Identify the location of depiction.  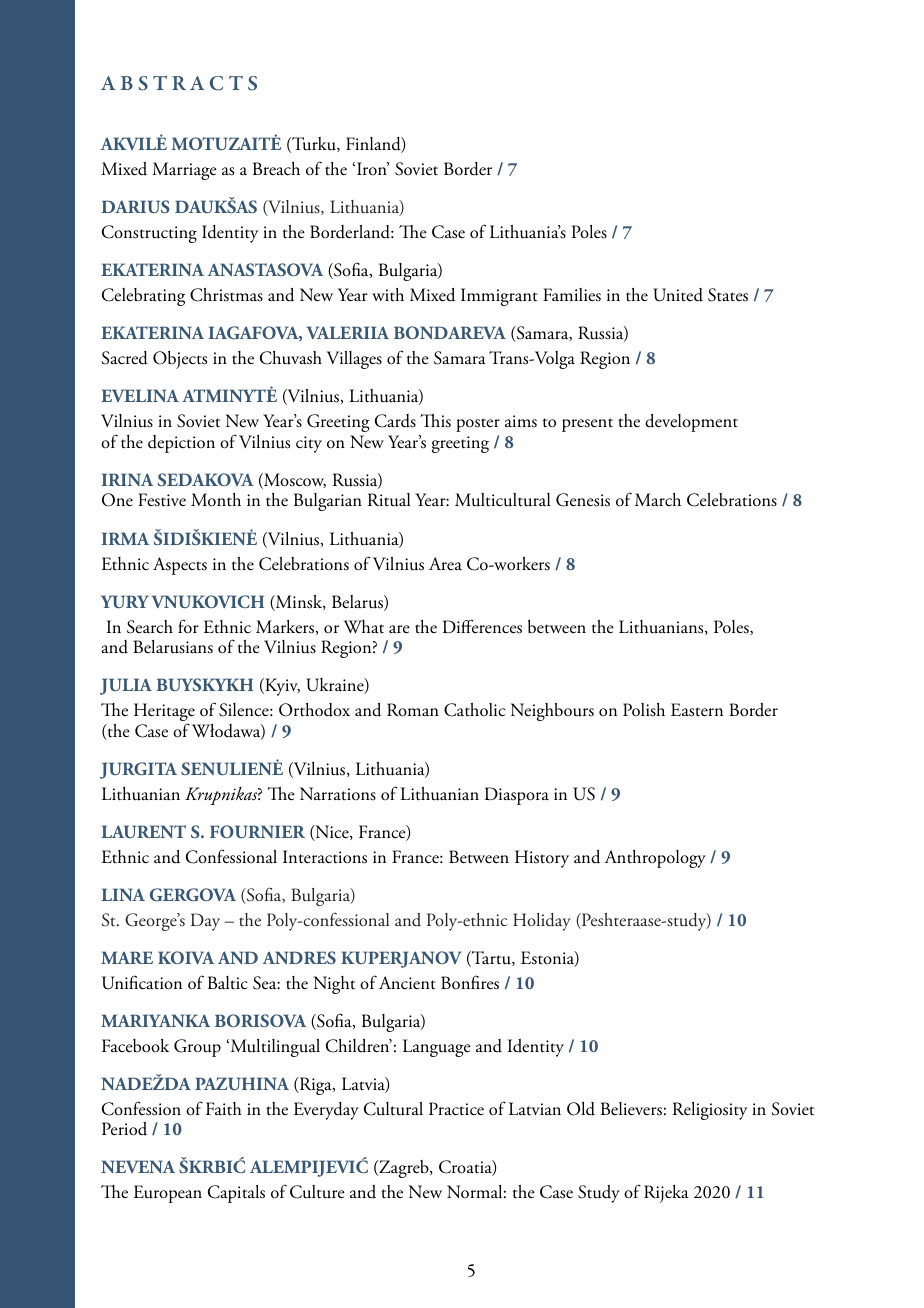
(181, 444).
